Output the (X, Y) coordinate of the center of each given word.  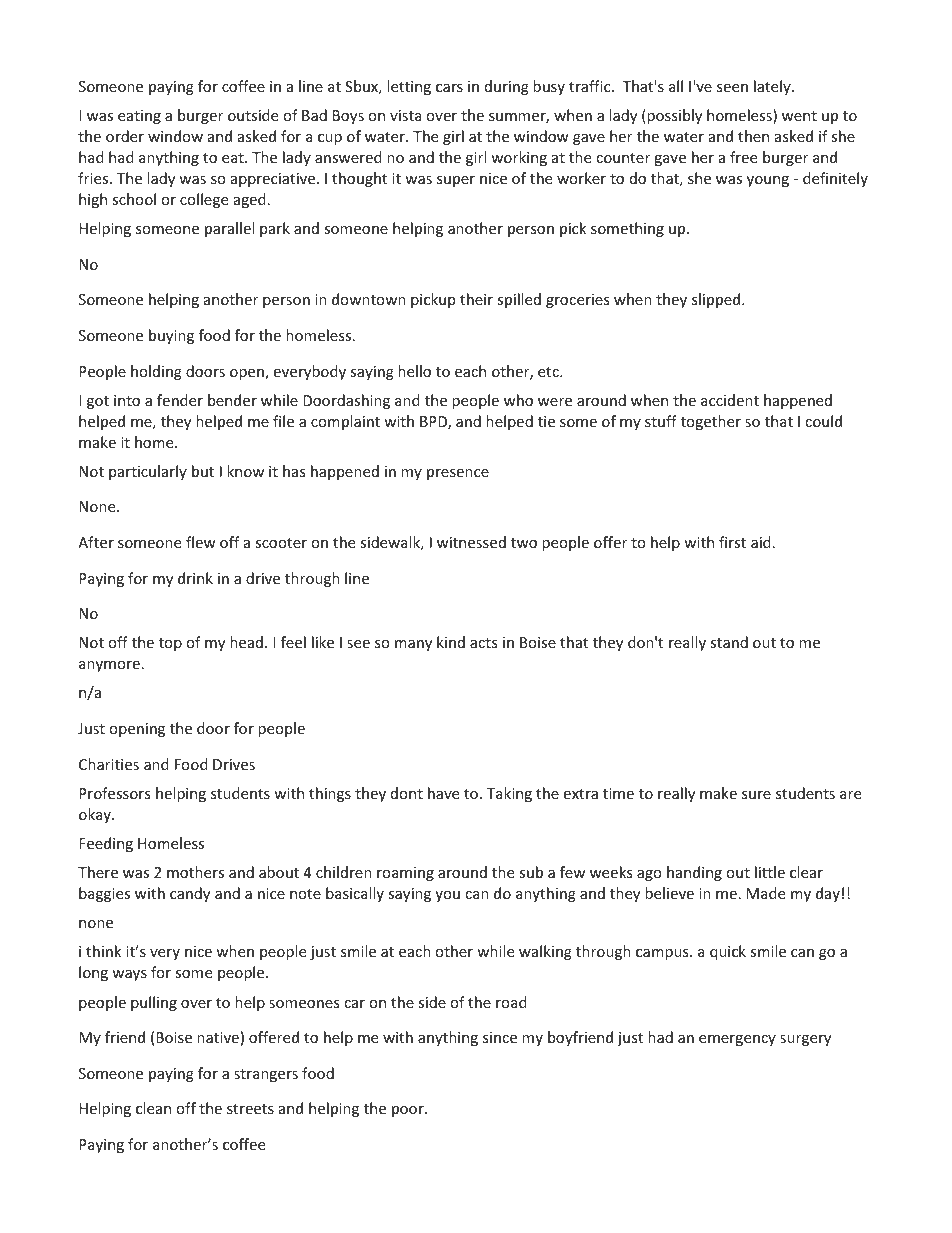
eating (139, 117)
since (500, 1037)
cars (449, 88)
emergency (737, 1040)
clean (153, 1108)
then (753, 136)
